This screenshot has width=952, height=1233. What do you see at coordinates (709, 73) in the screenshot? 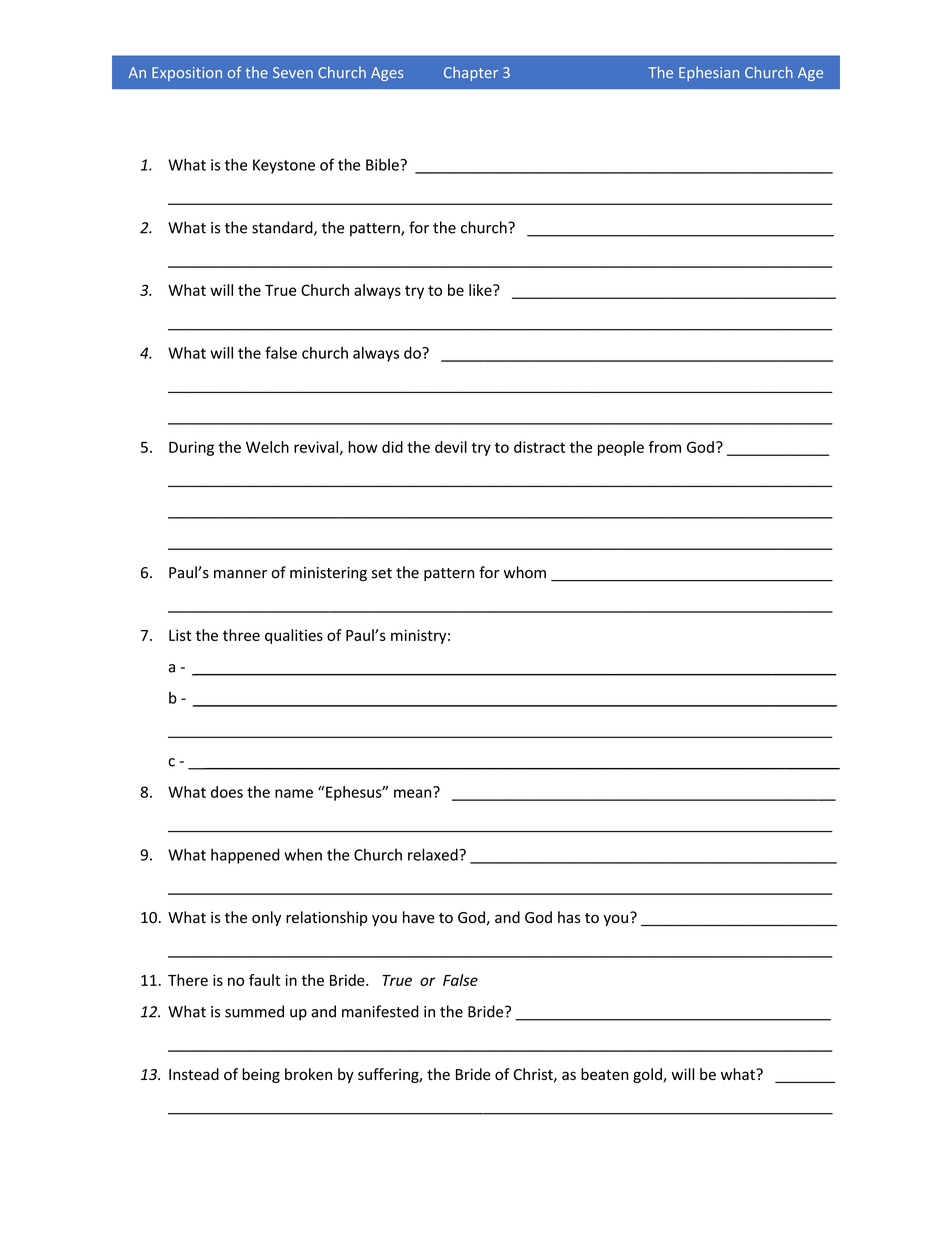
I see `Ephesian` at bounding box center [709, 73].
